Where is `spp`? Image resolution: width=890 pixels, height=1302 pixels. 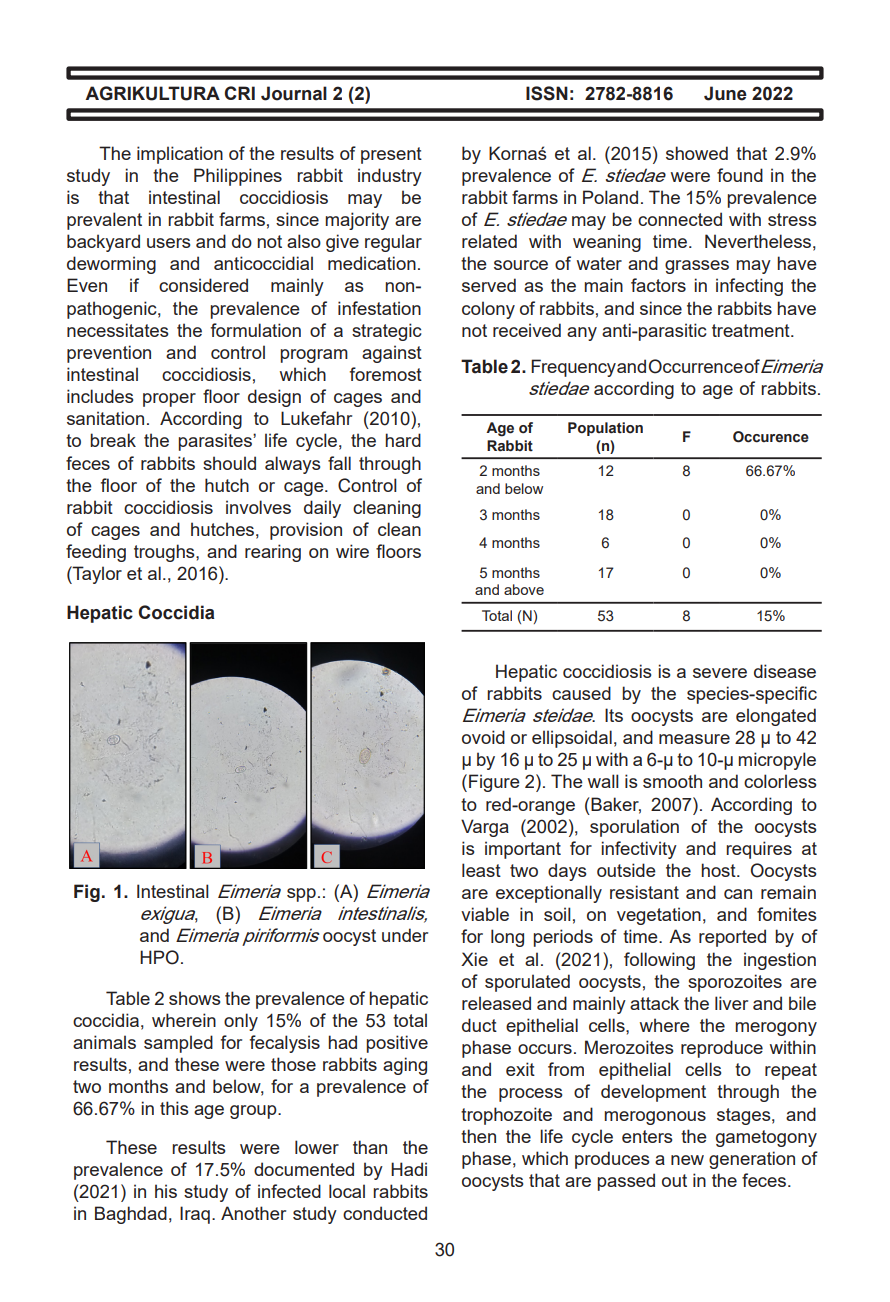
spp is located at coordinates (301, 895).
